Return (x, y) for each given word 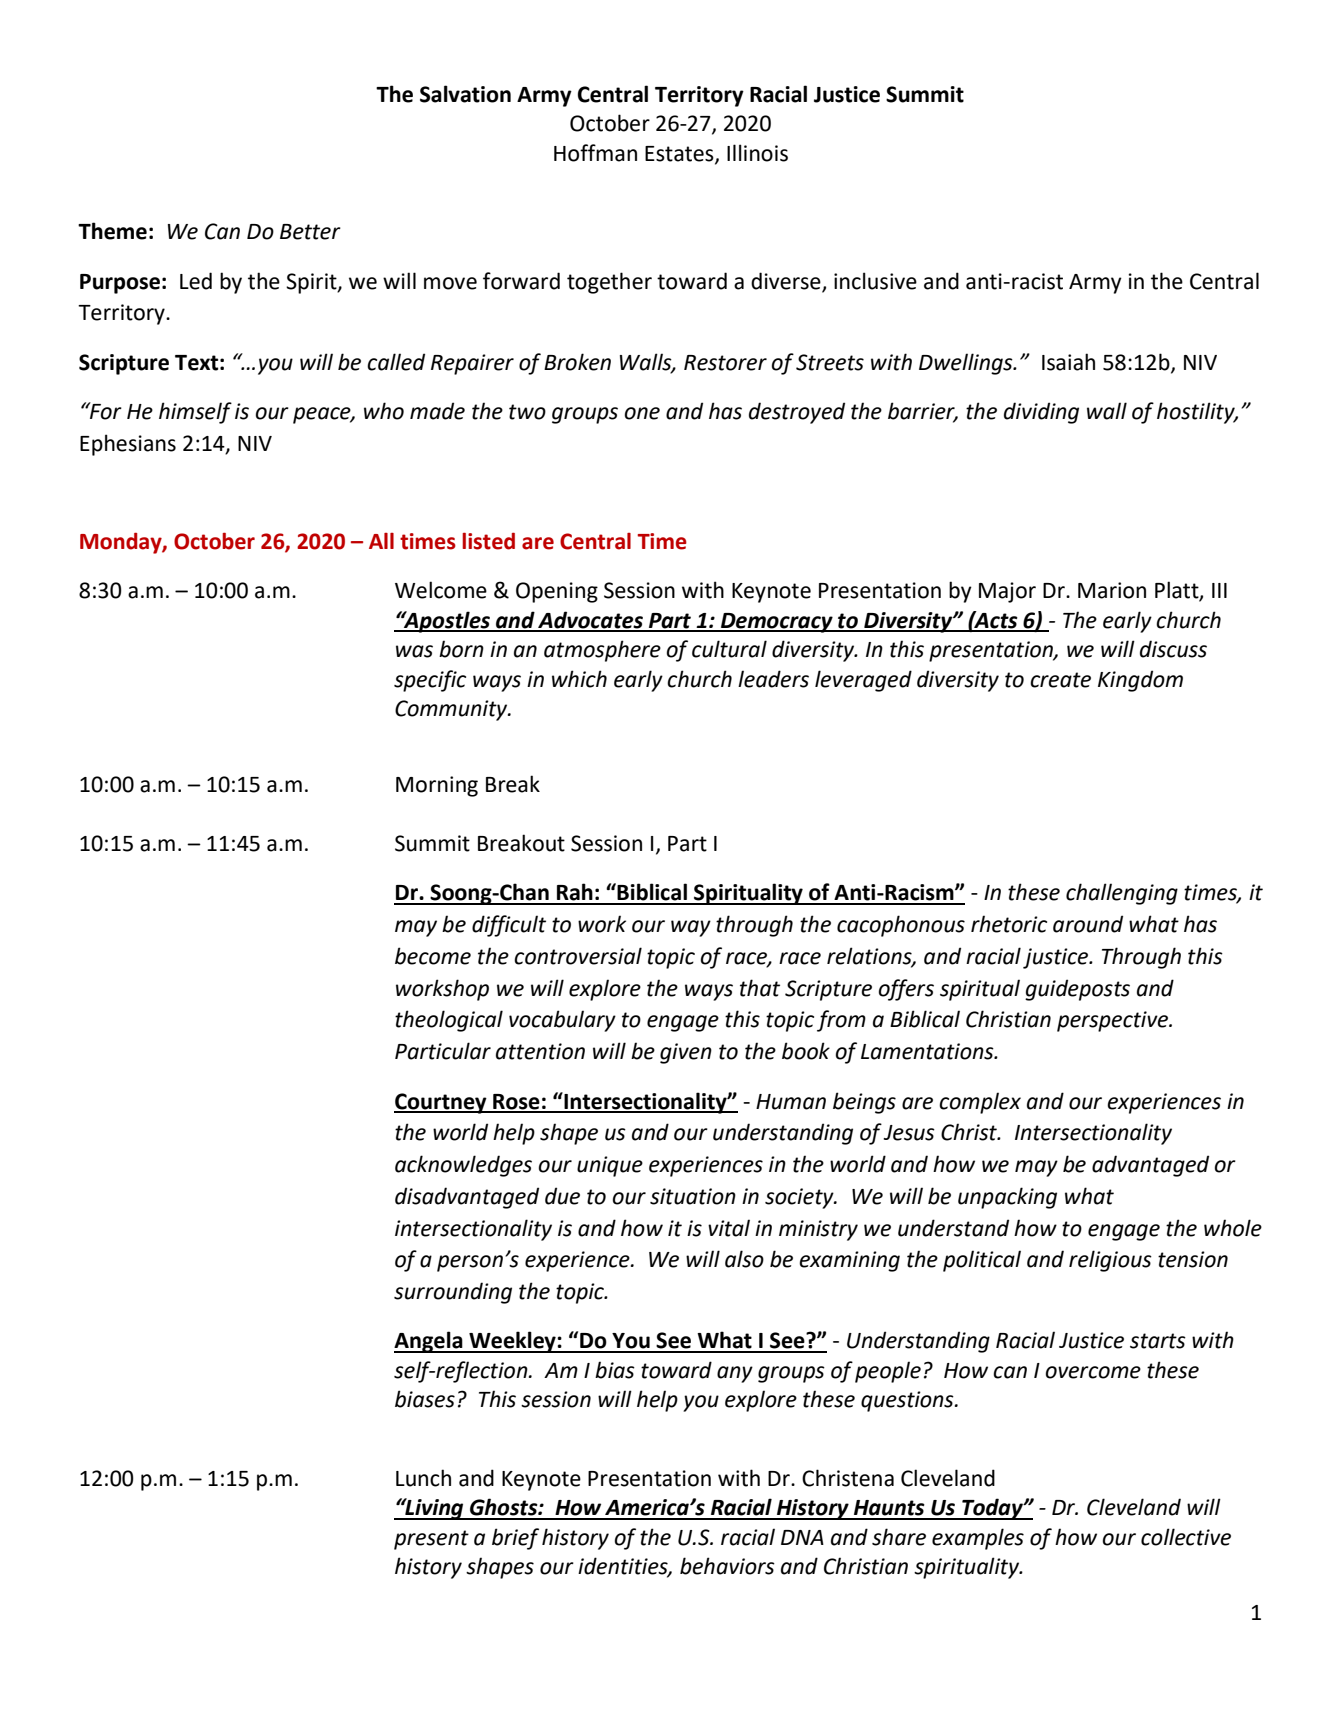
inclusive (875, 281)
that (760, 988)
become (433, 956)
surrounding (453, 1293)
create (1060, 680)
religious (1110, 1261)
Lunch (423, 1478)
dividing (1041, 413)
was (414, 651)
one (642, 413)
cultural (729, 649)
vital (729, 1228)
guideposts (1077, 990)
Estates (680, 154)
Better (310, 232)
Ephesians (128, 445)
